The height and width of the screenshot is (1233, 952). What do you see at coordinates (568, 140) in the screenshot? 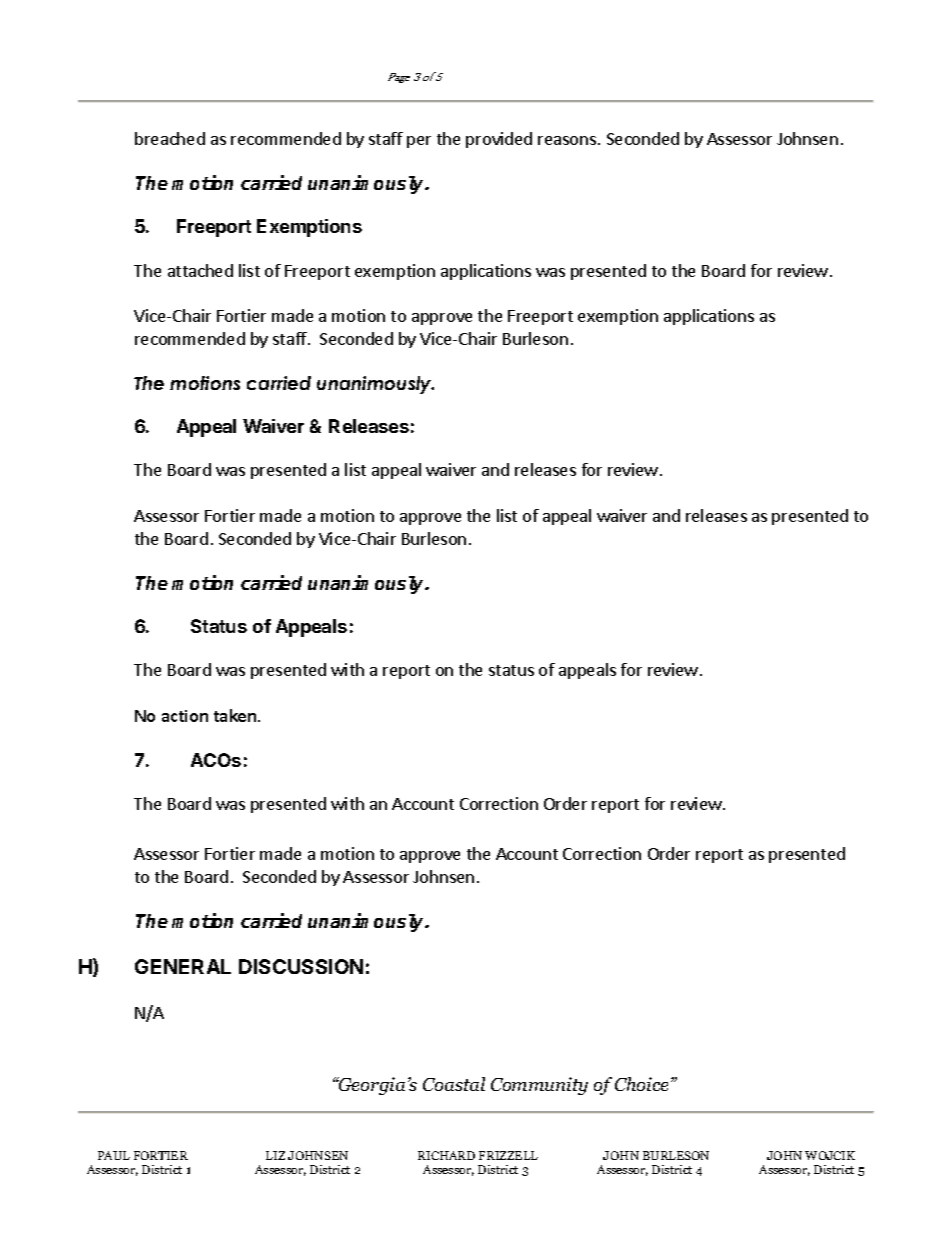
I see `reasons` at bounding box center [568, 140].
